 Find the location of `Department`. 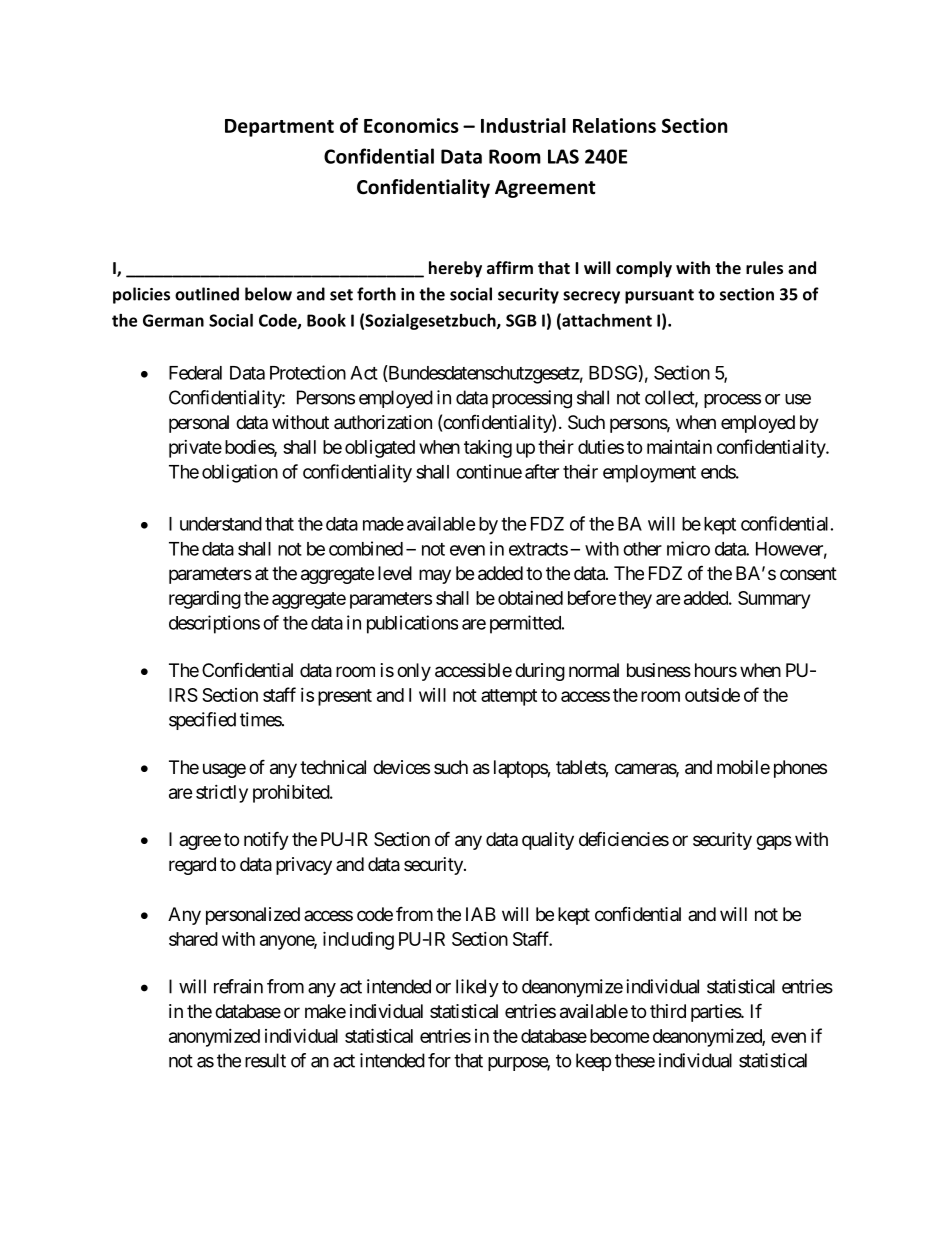

Department is located at coordinates (279, 128).
